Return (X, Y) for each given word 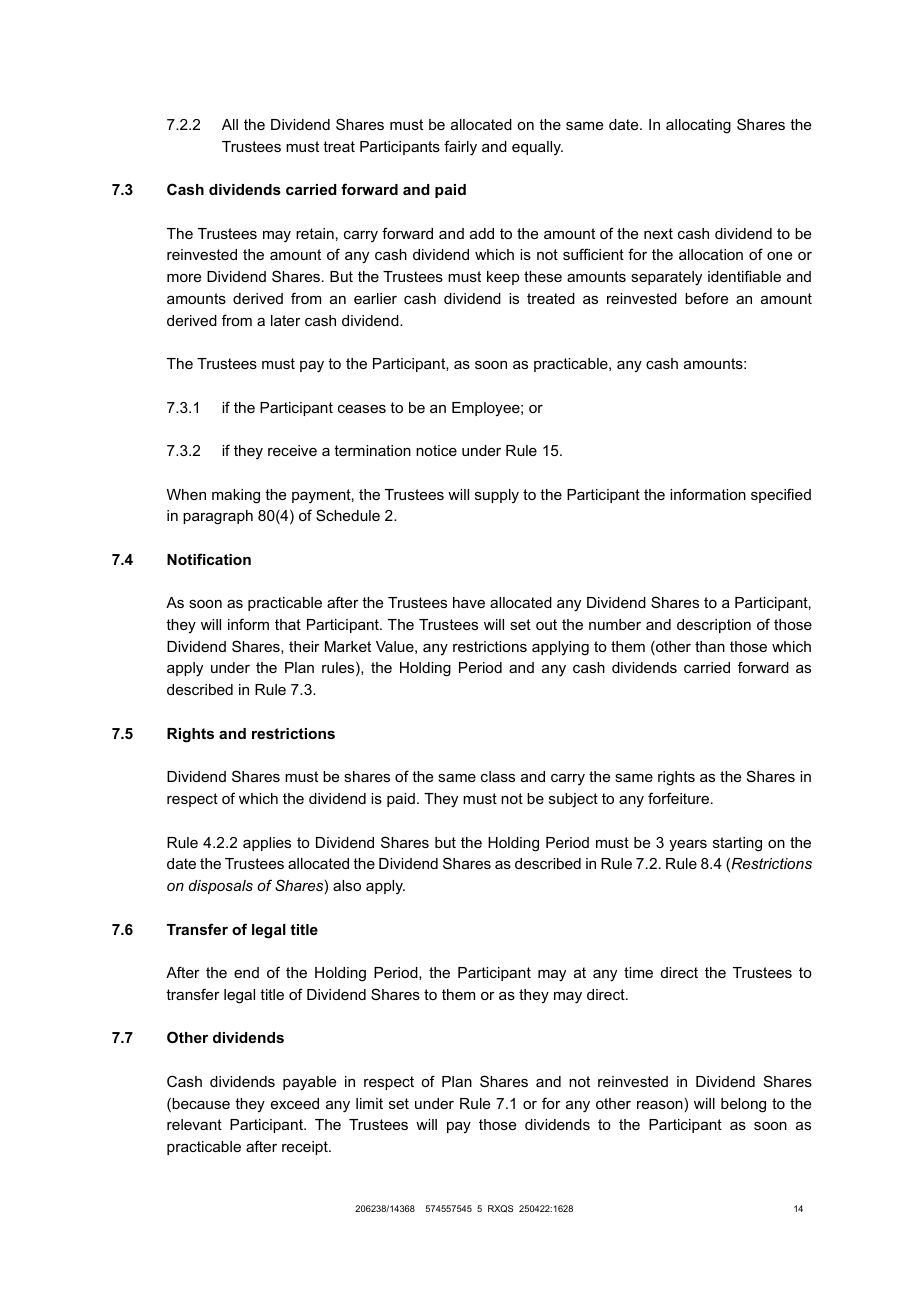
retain (315, 233)
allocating (698, 126)
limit (369, 1103)
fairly (460, 148)
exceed (295, 1103)
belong (743, 1105)
